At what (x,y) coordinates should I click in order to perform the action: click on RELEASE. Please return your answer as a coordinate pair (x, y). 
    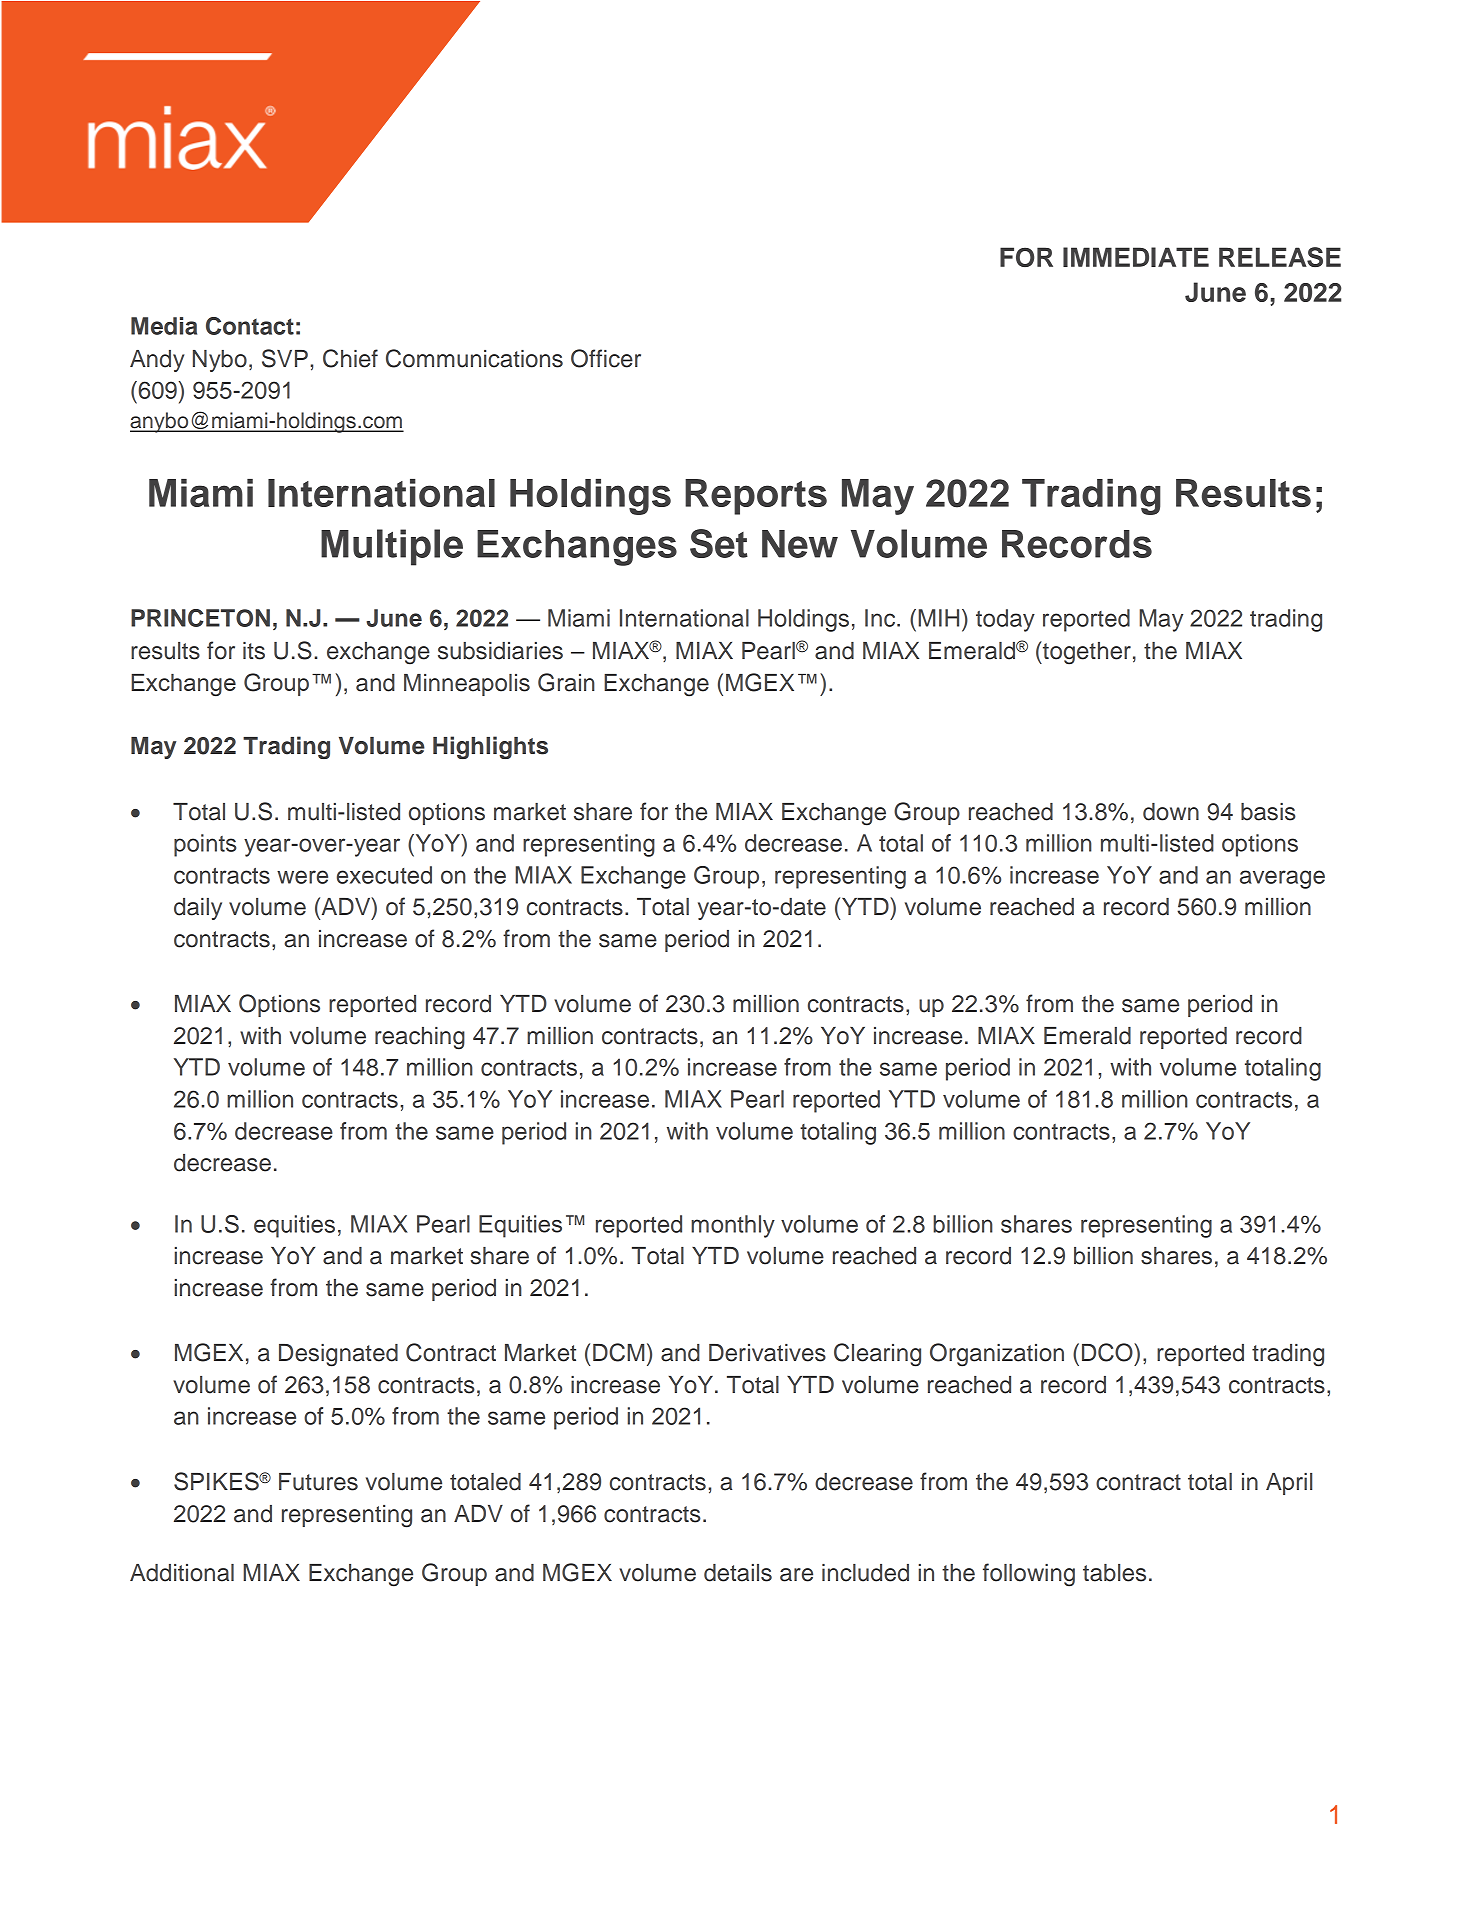
    Looking at the image, I should click on (1280, 257).
